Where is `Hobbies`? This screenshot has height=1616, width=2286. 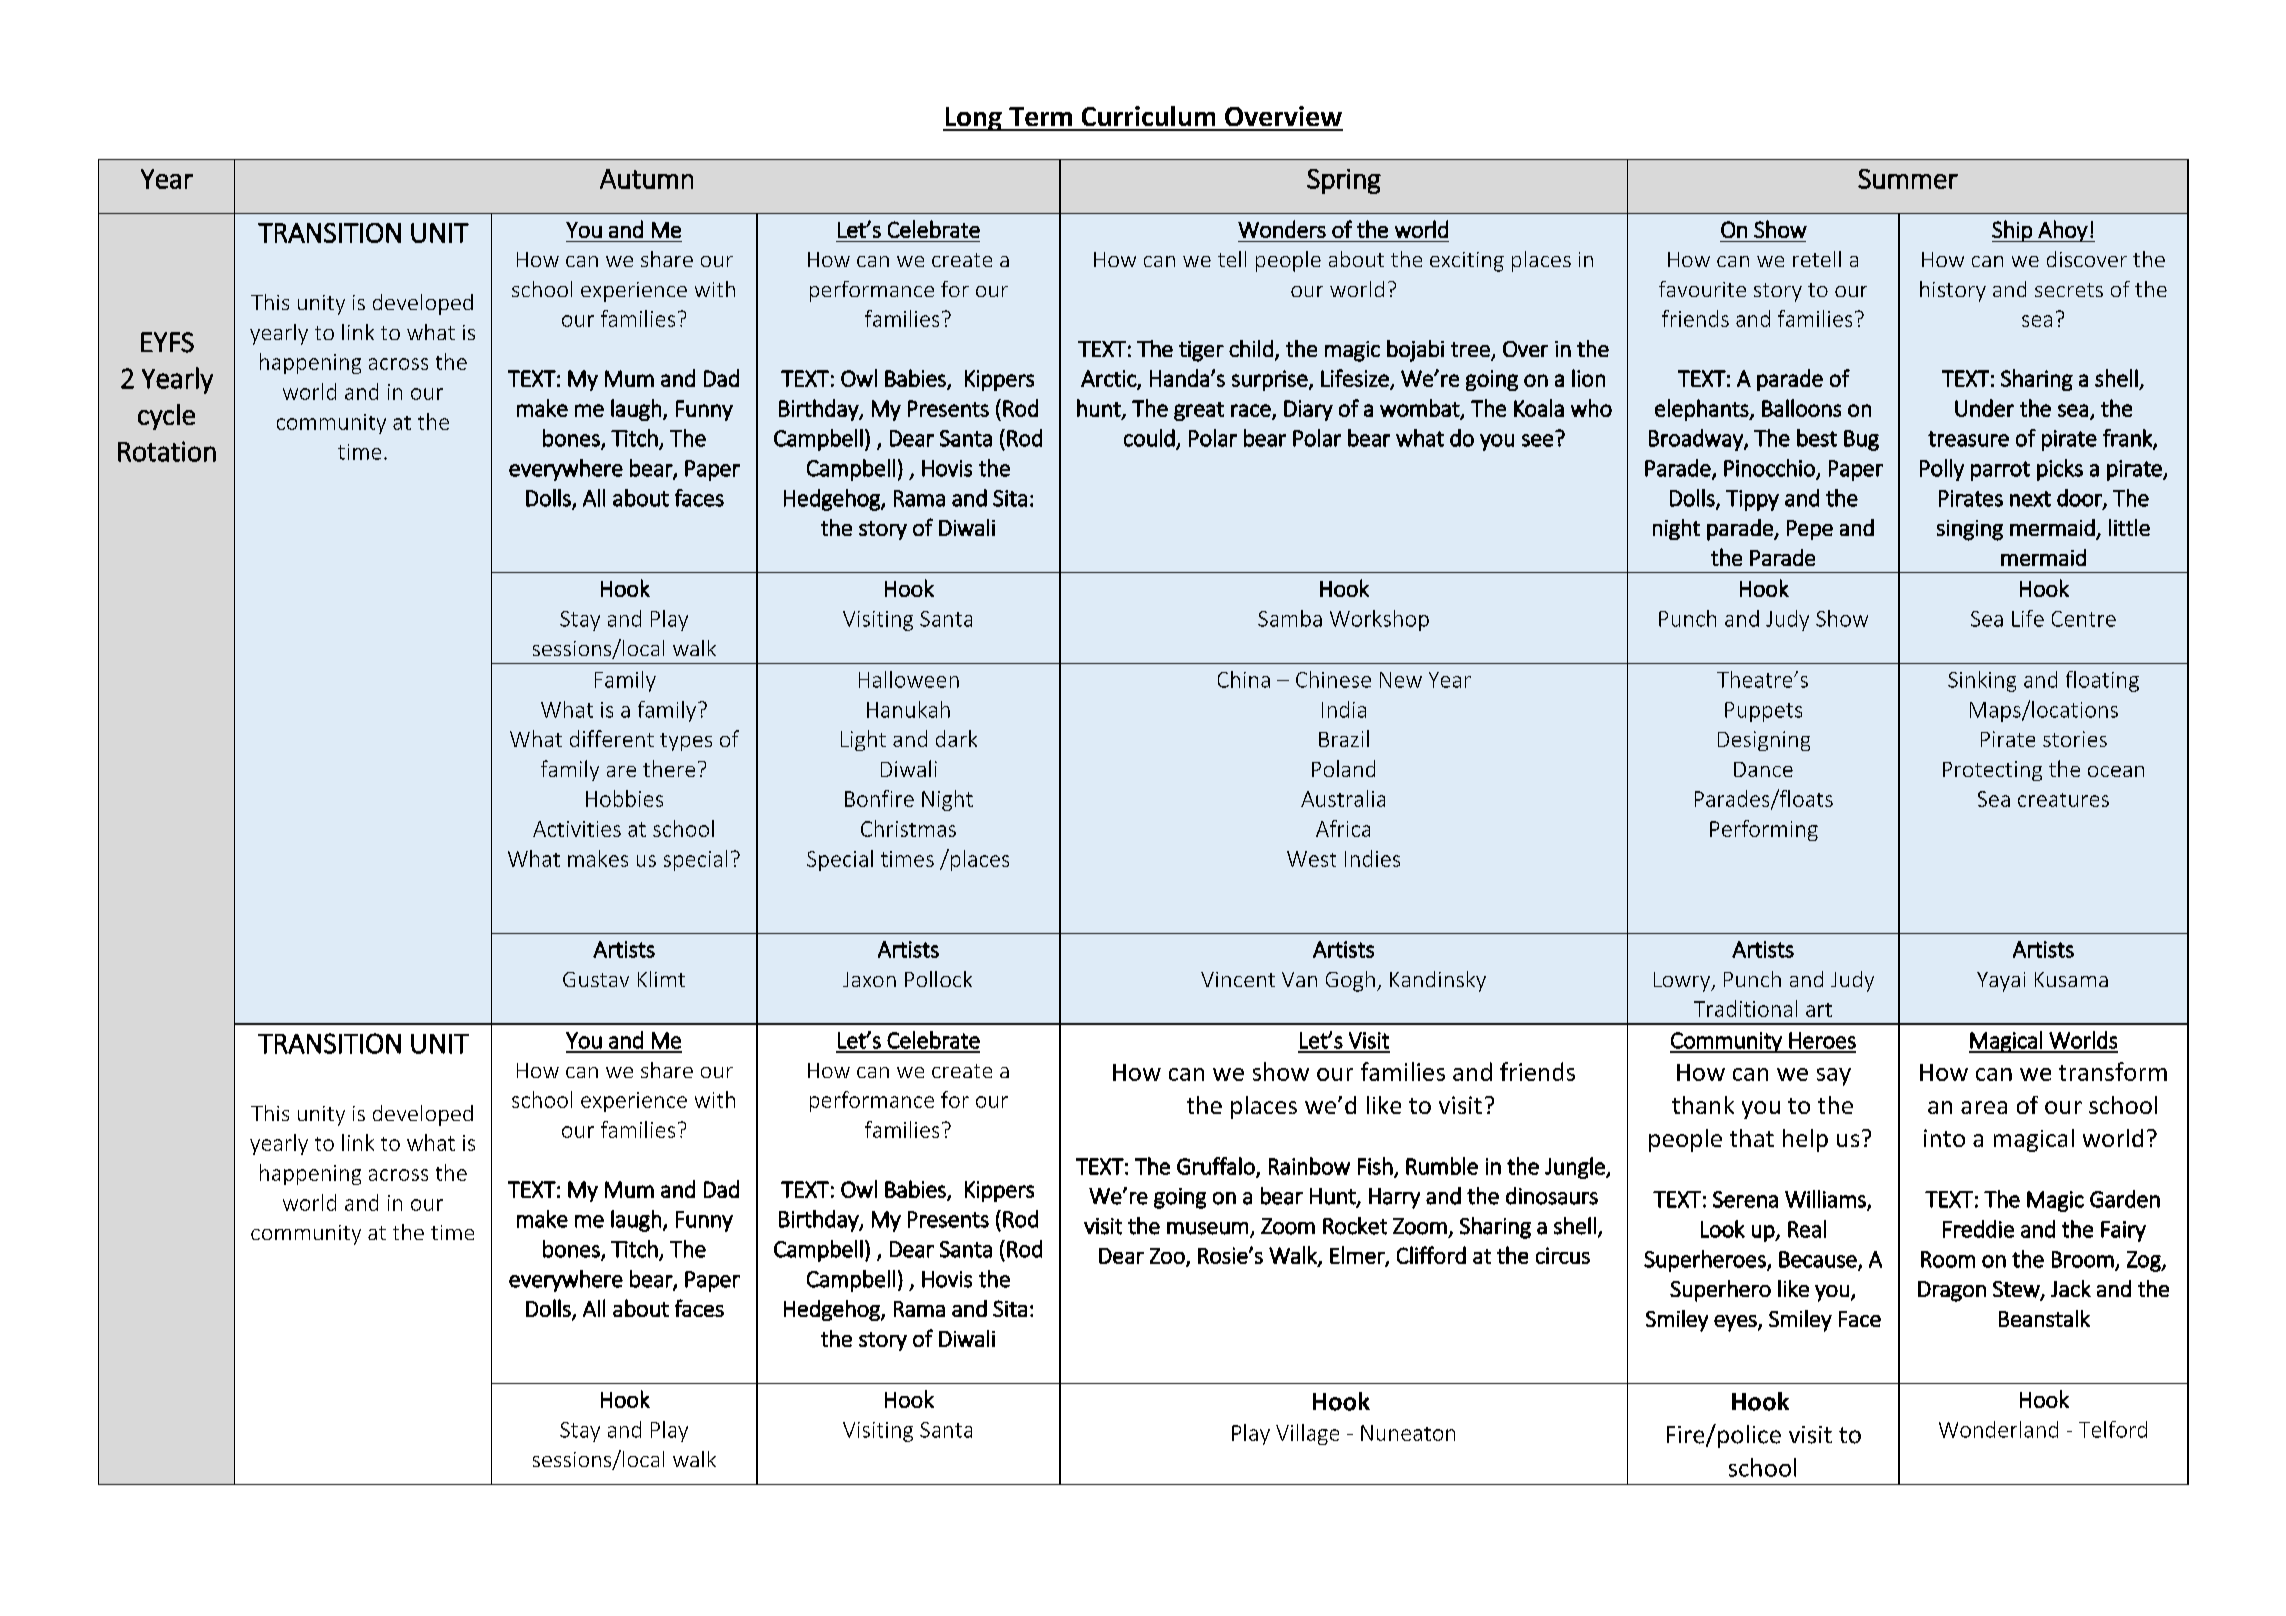
Hobbies is located at coordinates (624, 798).
